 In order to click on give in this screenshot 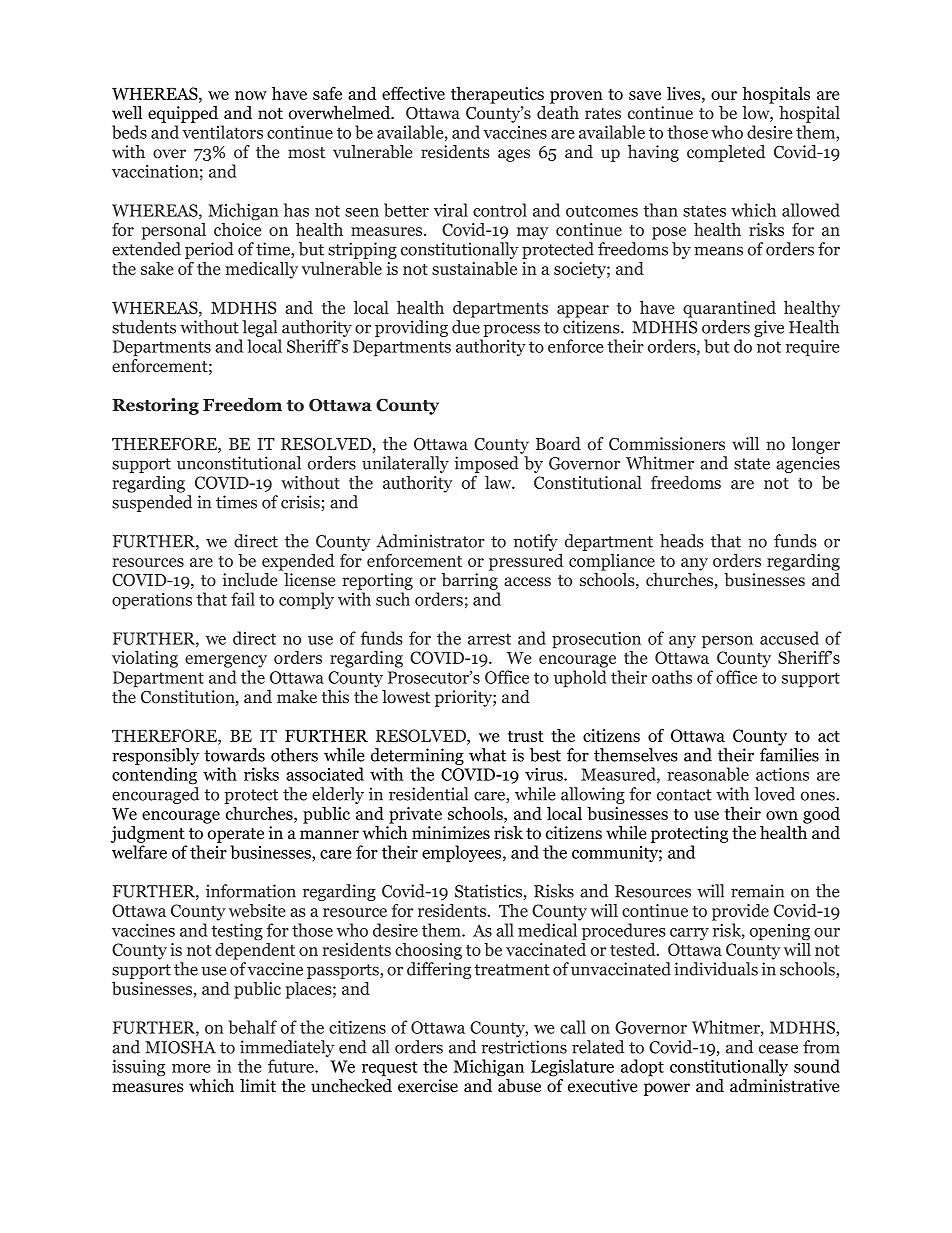, I will do `click(769, 328)`.
